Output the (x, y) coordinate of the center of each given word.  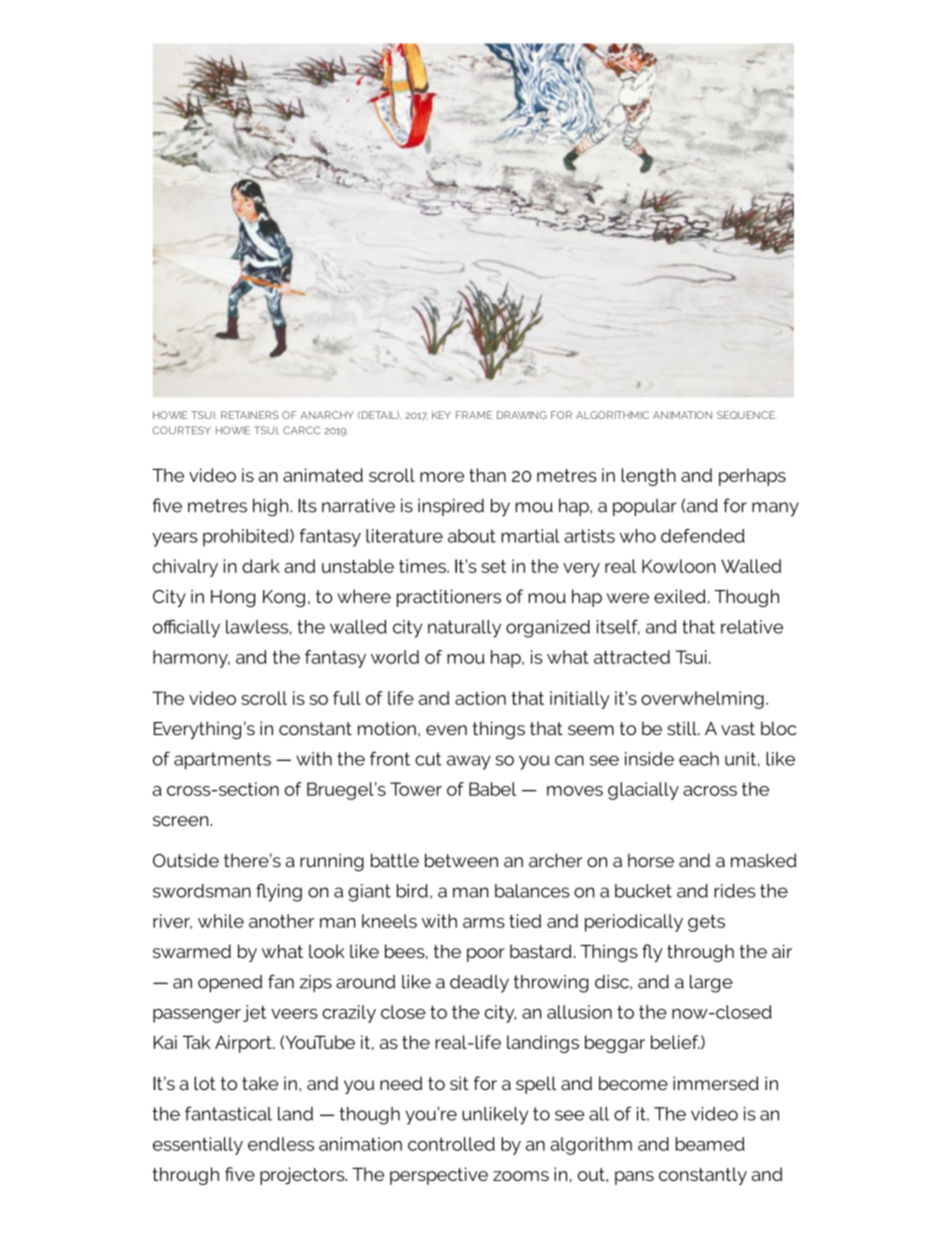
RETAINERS (250, 415)
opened (230, 984)
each (699, 759)
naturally (464, 629)
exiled (680, 596)
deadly (479, 984)
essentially (198, 1146)
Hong (233, 598)
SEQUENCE (747, 415)
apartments (222, 761)
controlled (451, 1144)
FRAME (474, 415)
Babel (492, 789)
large (711, 984)
